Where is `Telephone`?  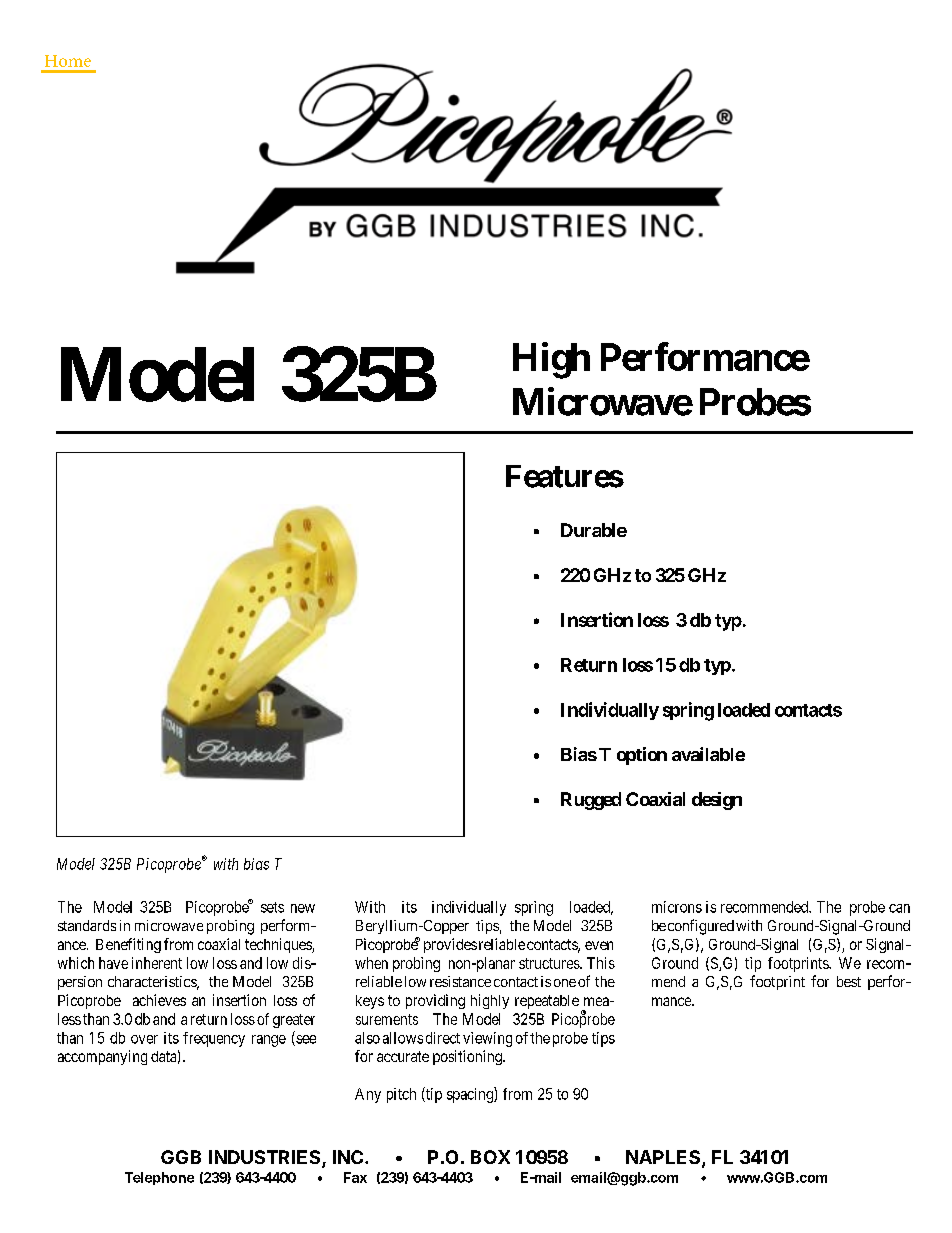
Telephone is located at coordinates (159, 1178).
